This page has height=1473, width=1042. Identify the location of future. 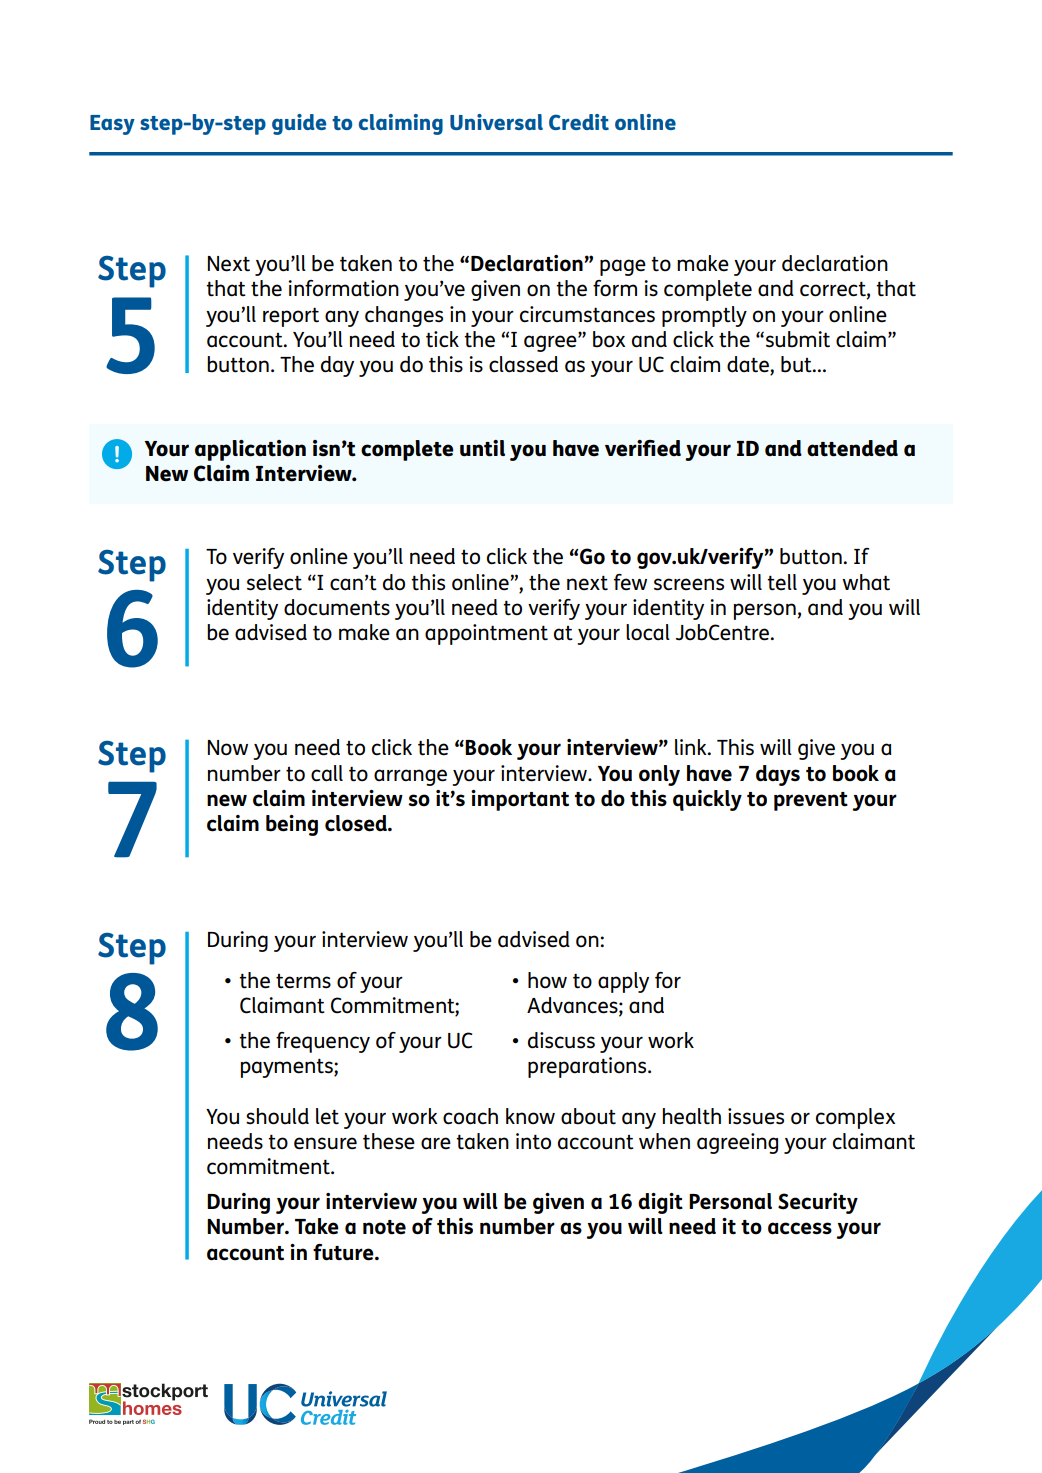
(344, 1252).
